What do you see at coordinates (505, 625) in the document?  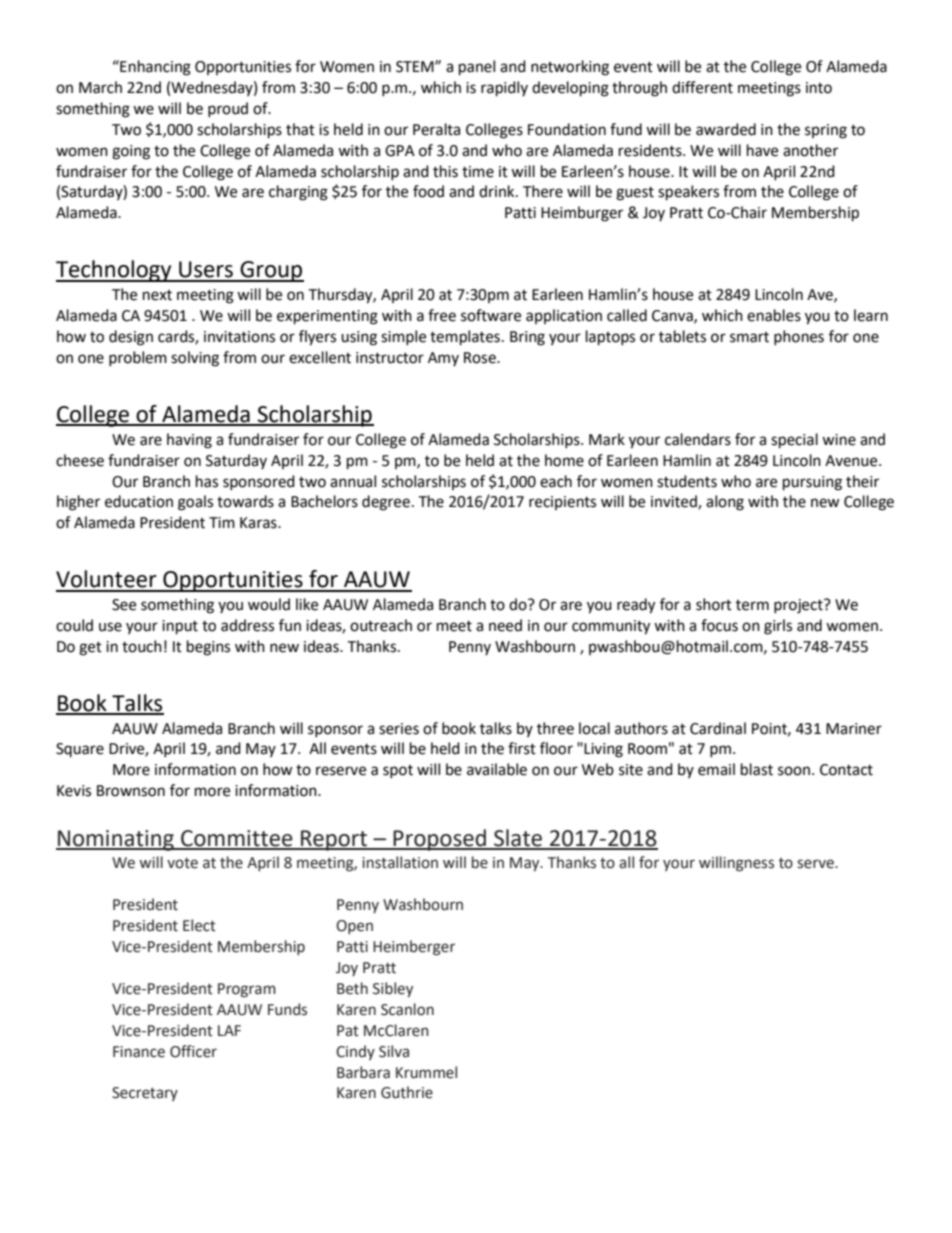 I see `need` at bounding box center [505, 625].
